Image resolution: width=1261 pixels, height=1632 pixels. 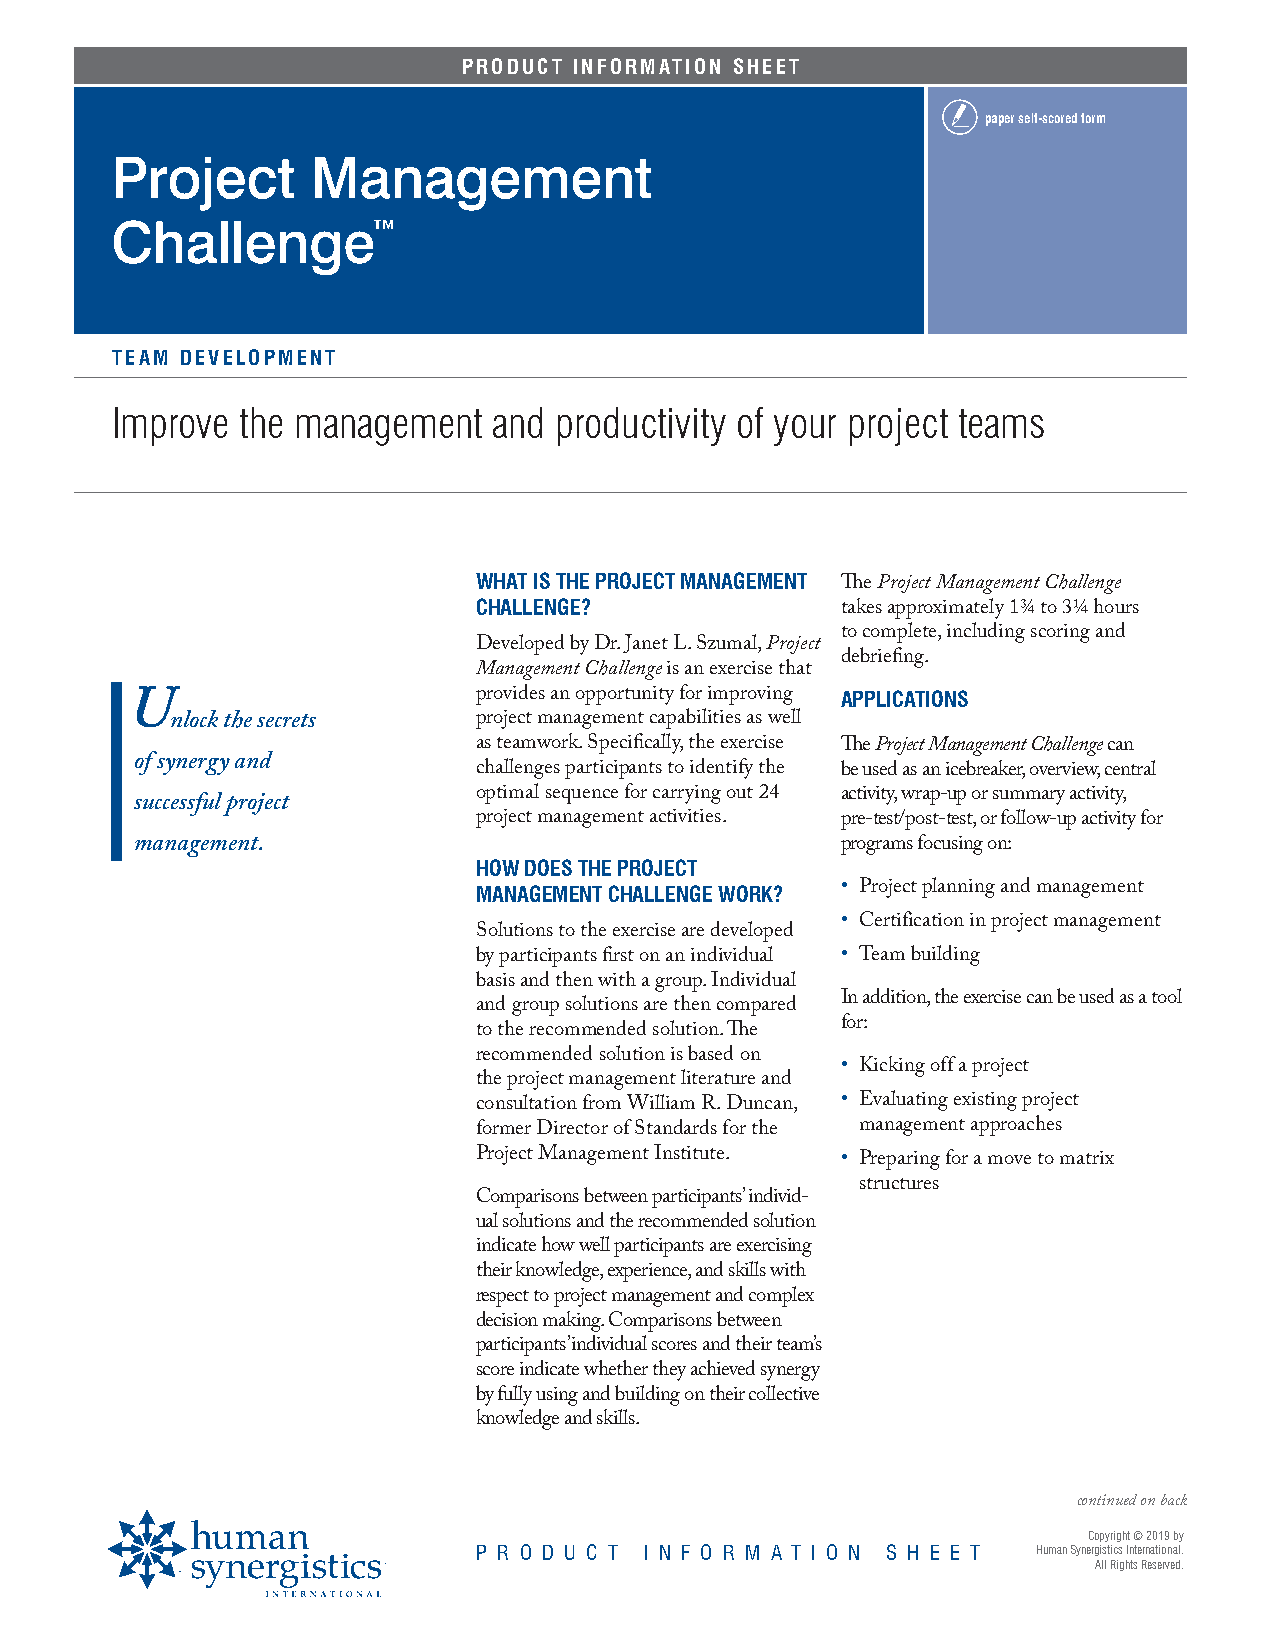 I want to click on paper, so click(x=1000, y=120).
